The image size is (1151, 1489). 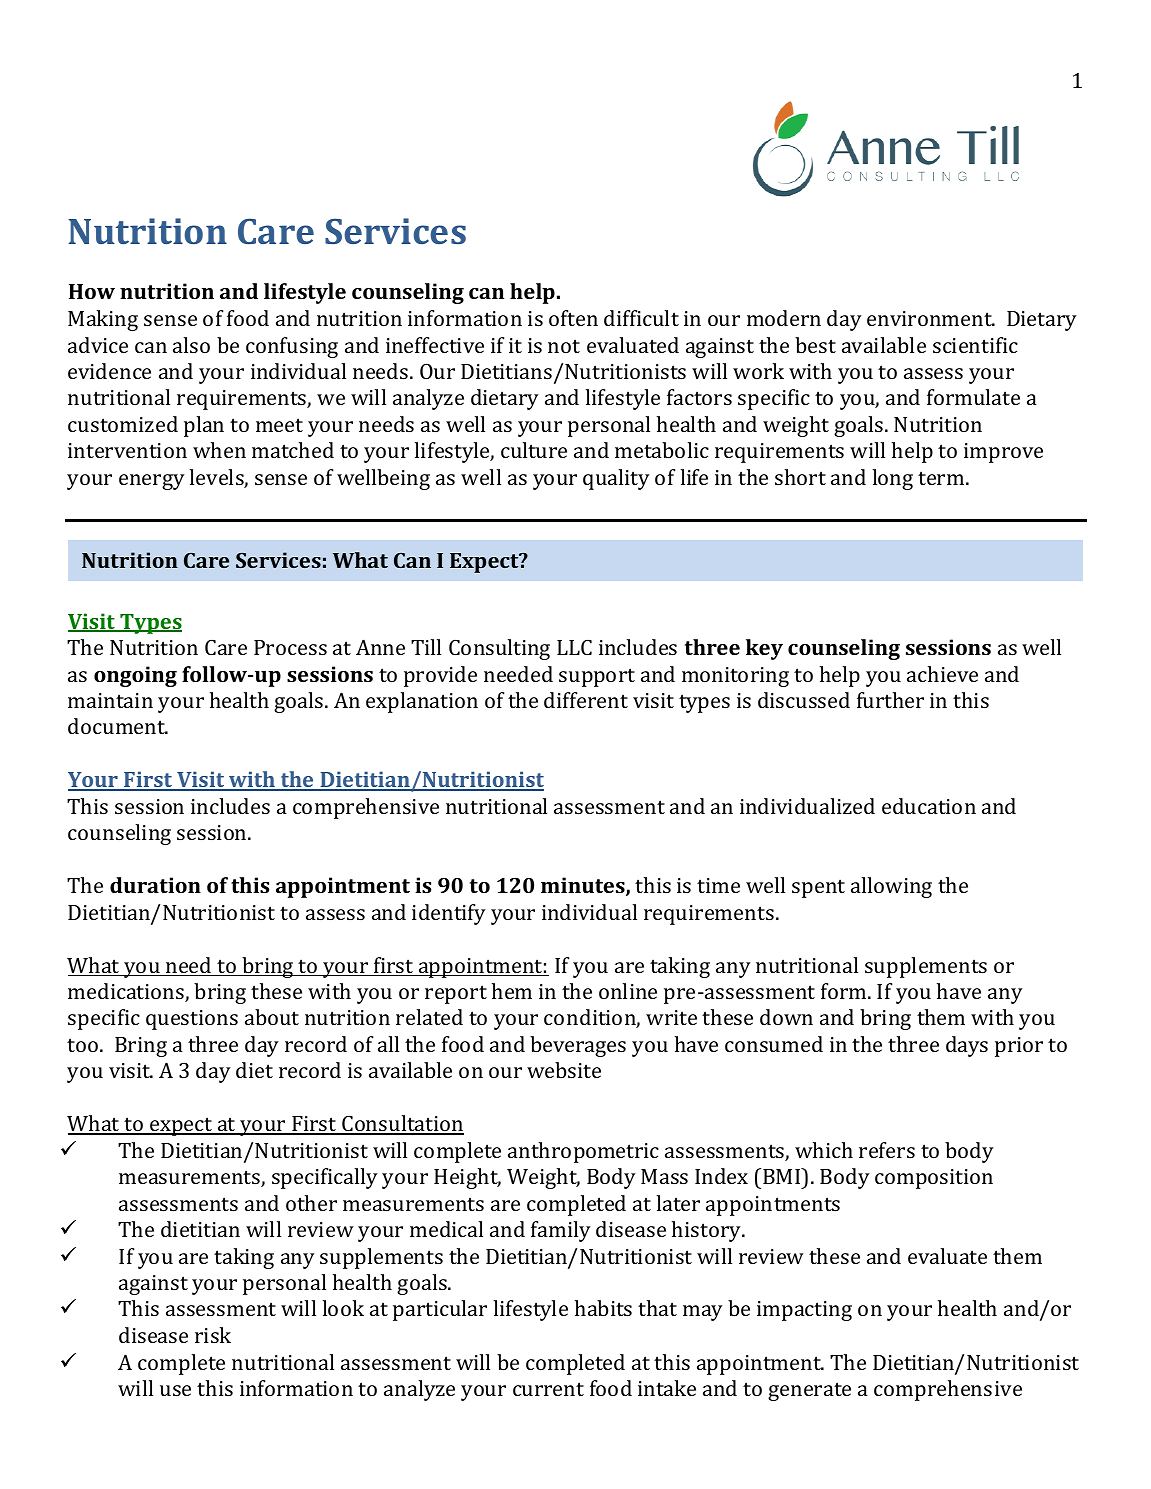 What do you see at coordinates (191, 345) in the screenshot?
I see `also` at bounding box center [191, 345].
